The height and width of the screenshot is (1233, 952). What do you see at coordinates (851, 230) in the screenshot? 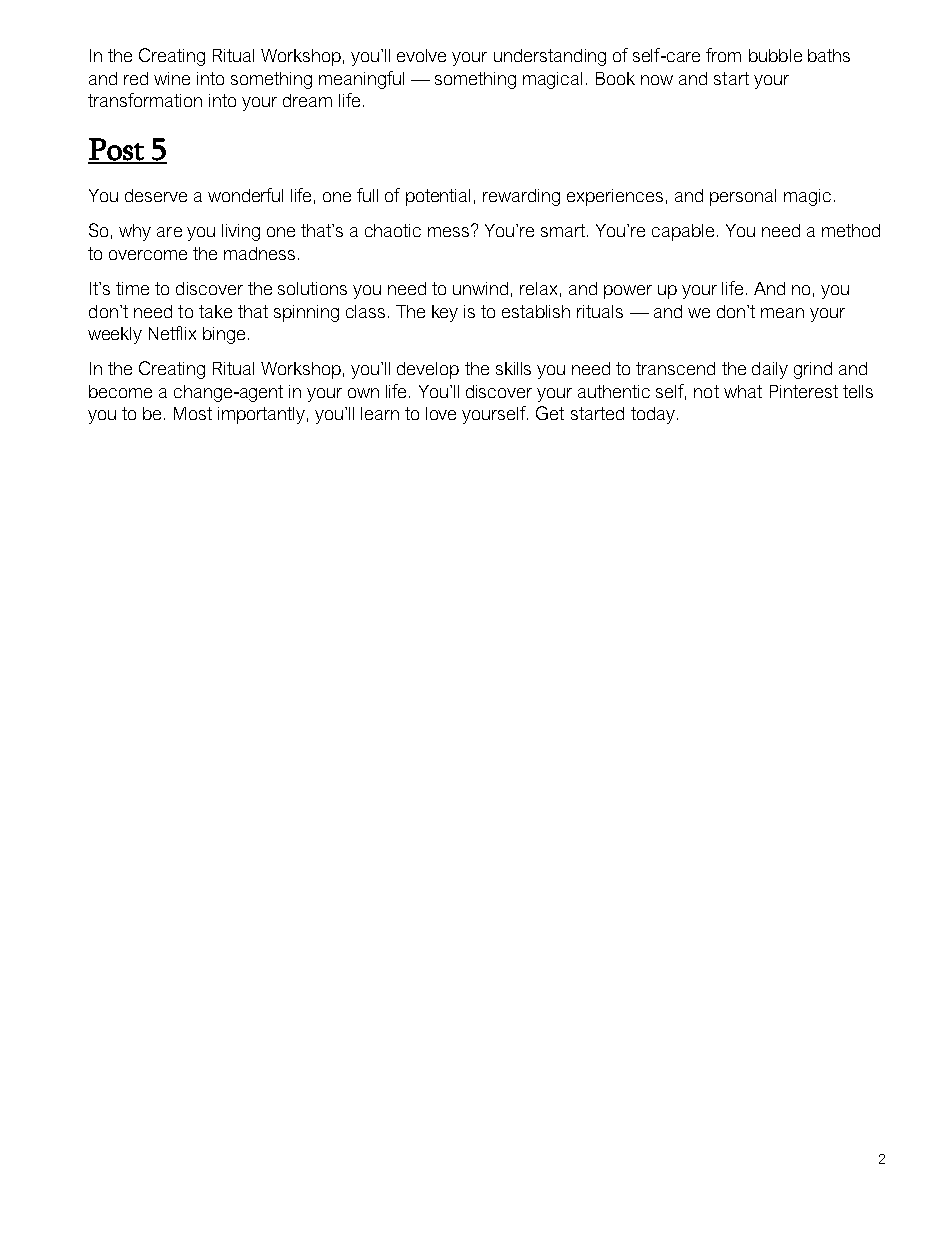
I see `method` at bounding box center [851, 230].
